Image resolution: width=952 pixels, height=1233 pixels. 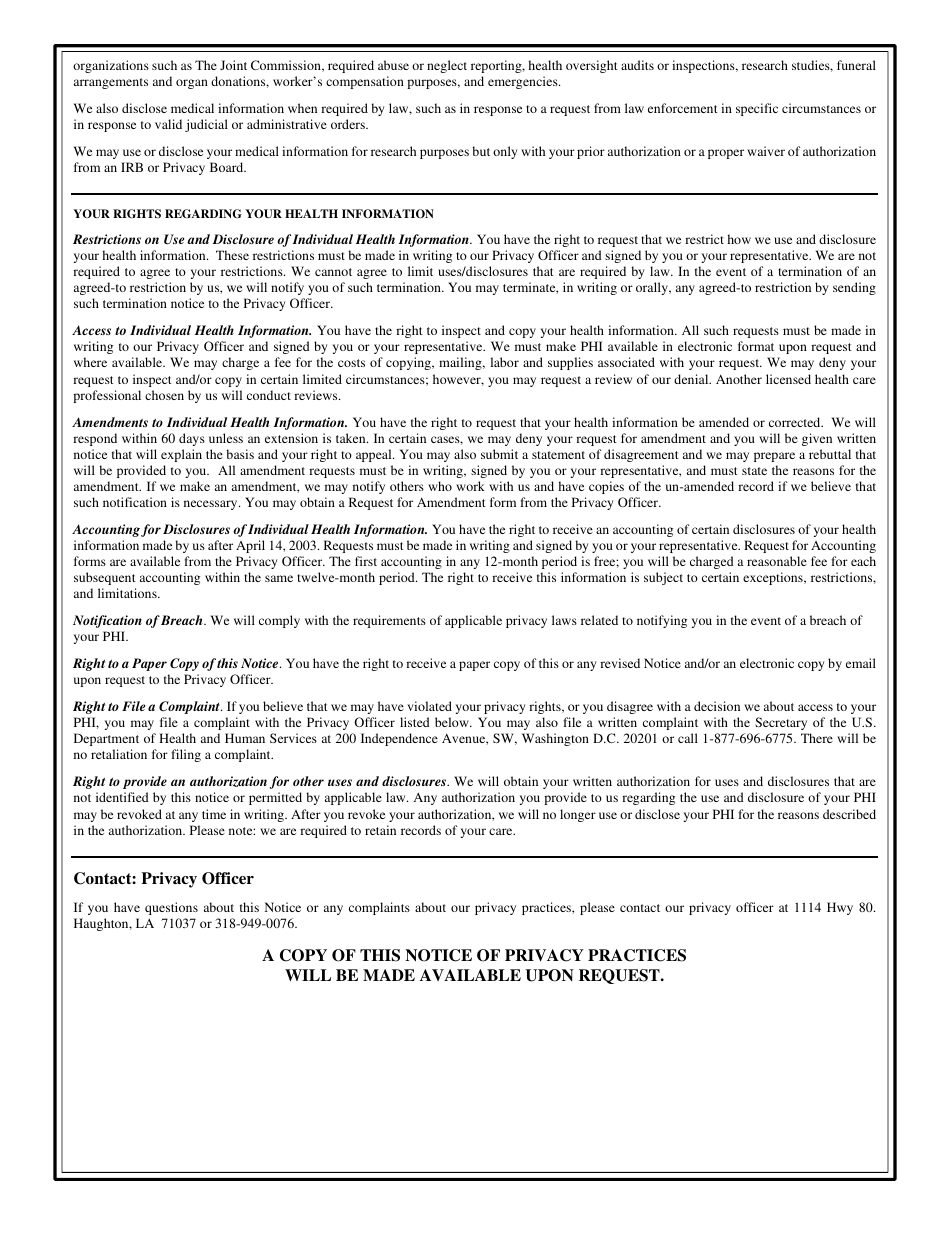 What do you see at coordinates (504, 362) in the screenshot?
I see `labor` at bounding box center [504, 362].
